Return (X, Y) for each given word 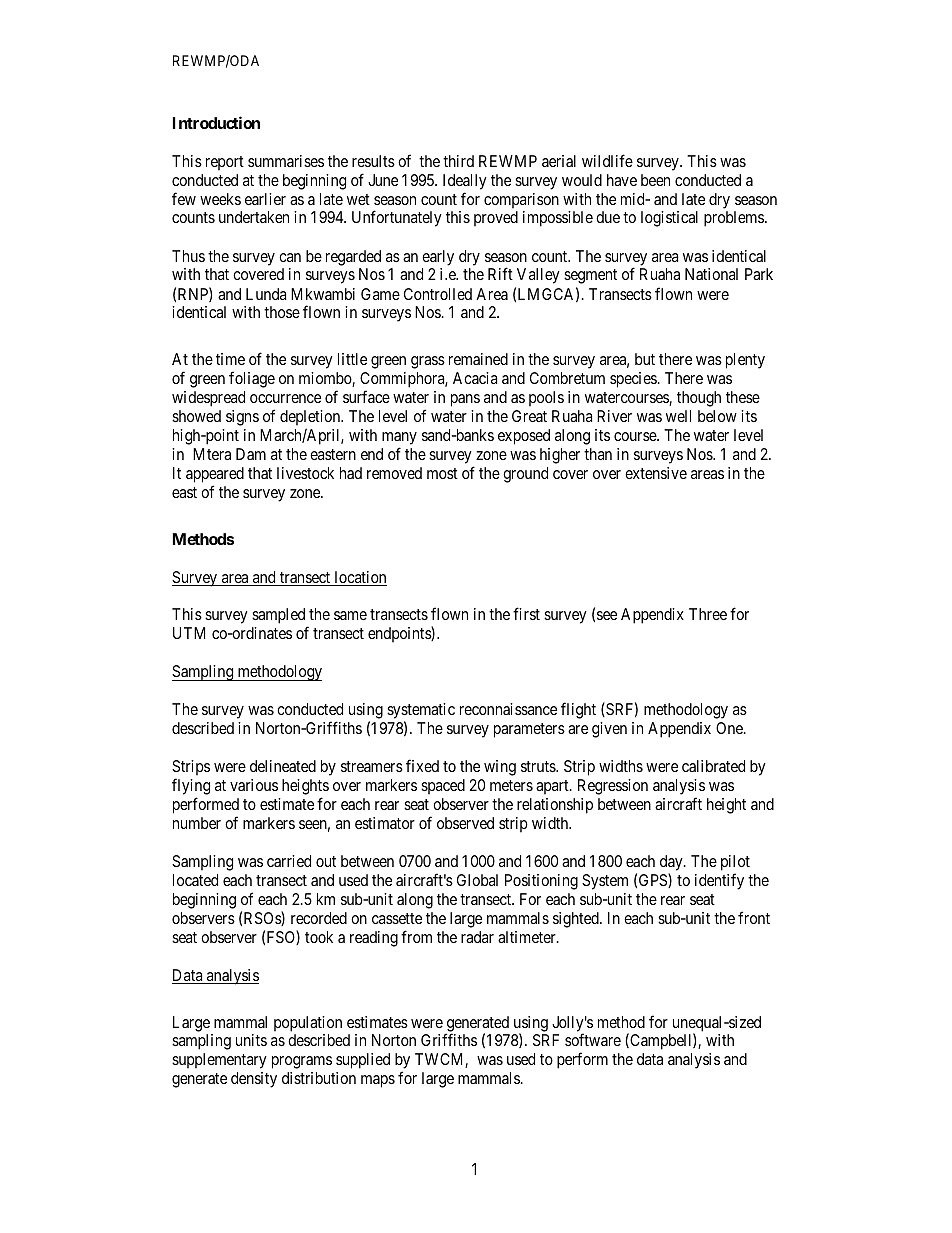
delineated (283, 766)
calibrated (713, 766)
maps (378, 1081)
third (458, 161)
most (442, 473)
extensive (656, 473)
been (655, 180)
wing (500, 768)
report (225, 163)
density (254, 1080)
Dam (251, 454)
